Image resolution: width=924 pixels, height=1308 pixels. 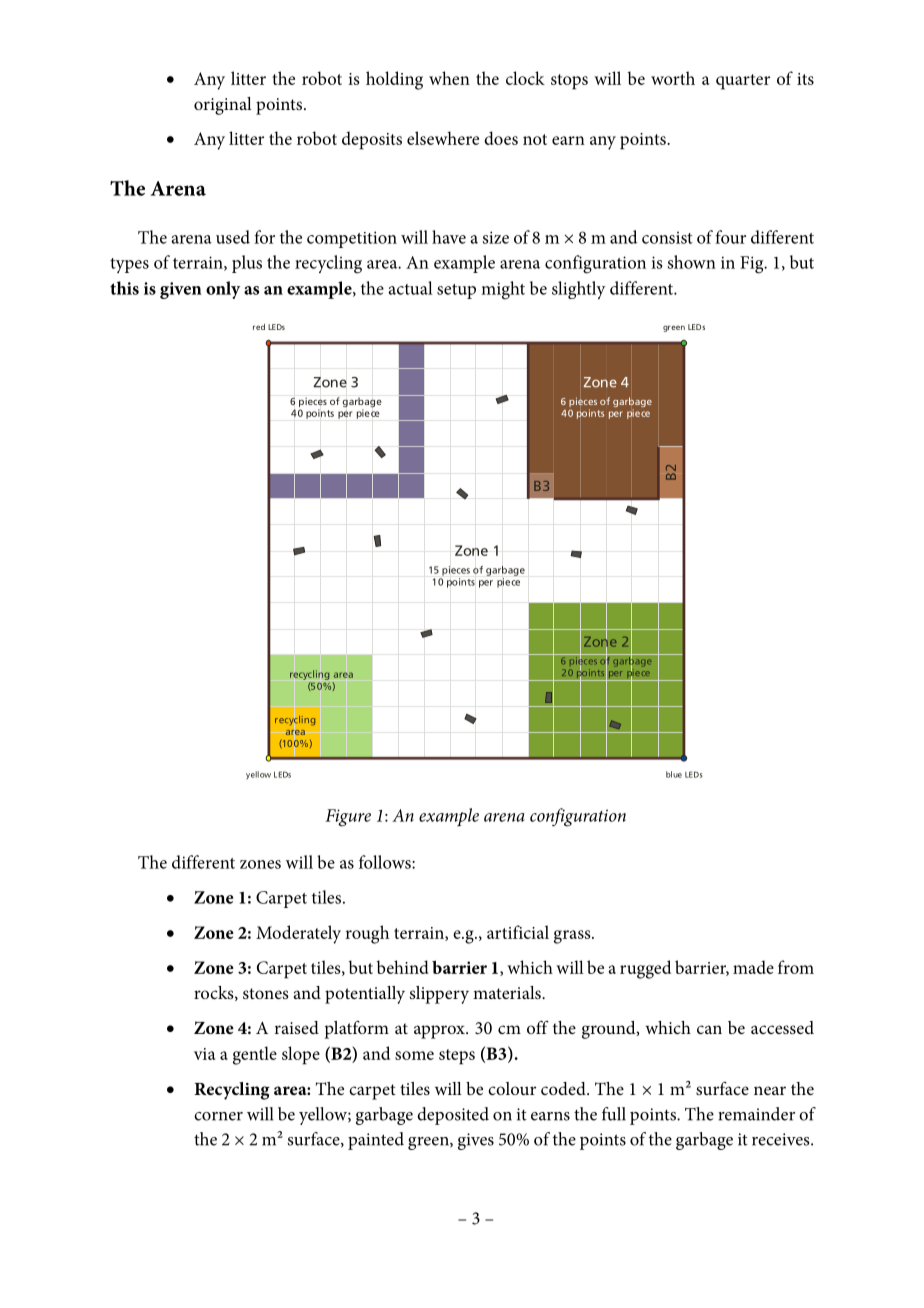 I want to click on Moderately, so click(x=298, y=934).
